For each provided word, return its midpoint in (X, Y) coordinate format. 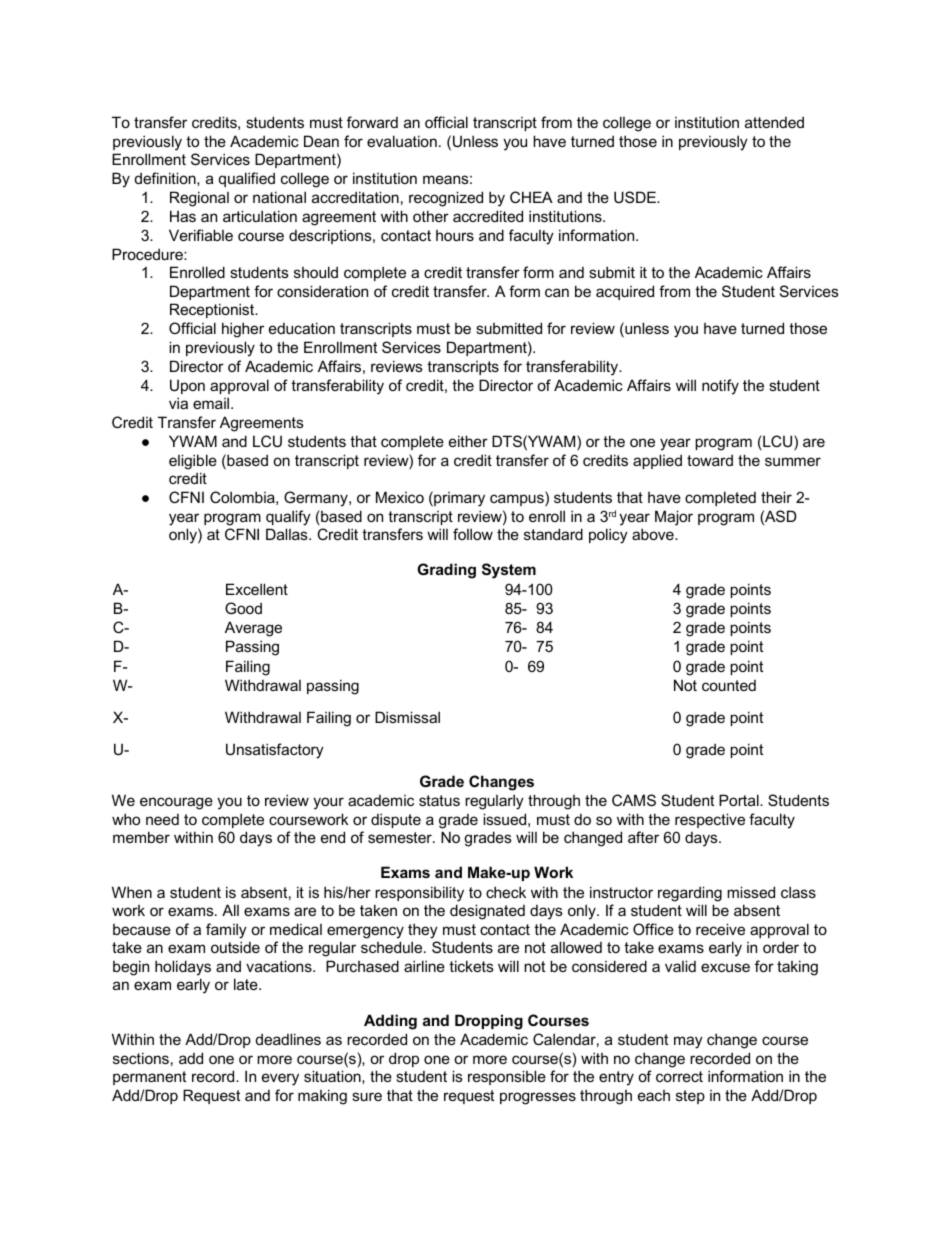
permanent (149, 1078)
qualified (247, 179)
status (439, 800)
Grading (446, 571)
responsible (507, 1077)
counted (729, 685)
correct (679, 1076)
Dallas (288, 534)
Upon (187, 386)
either (468, 441)
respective (710, 820)
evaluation (402, 141)
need (162, 819)
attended (774, 122)
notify (720, 387)
